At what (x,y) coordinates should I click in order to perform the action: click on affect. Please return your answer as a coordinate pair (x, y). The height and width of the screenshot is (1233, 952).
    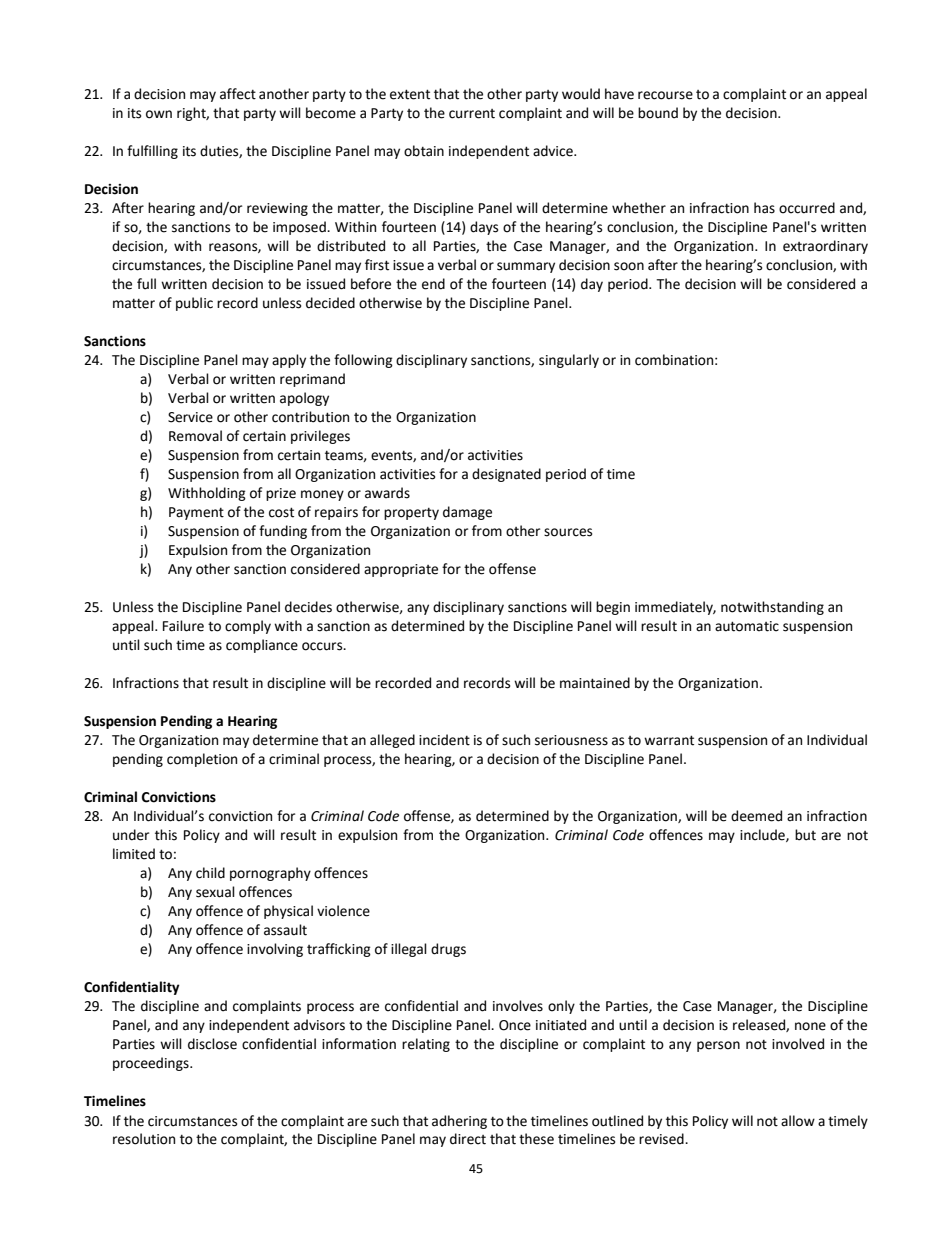
    Looking at the image, I should click on (238, 94).
